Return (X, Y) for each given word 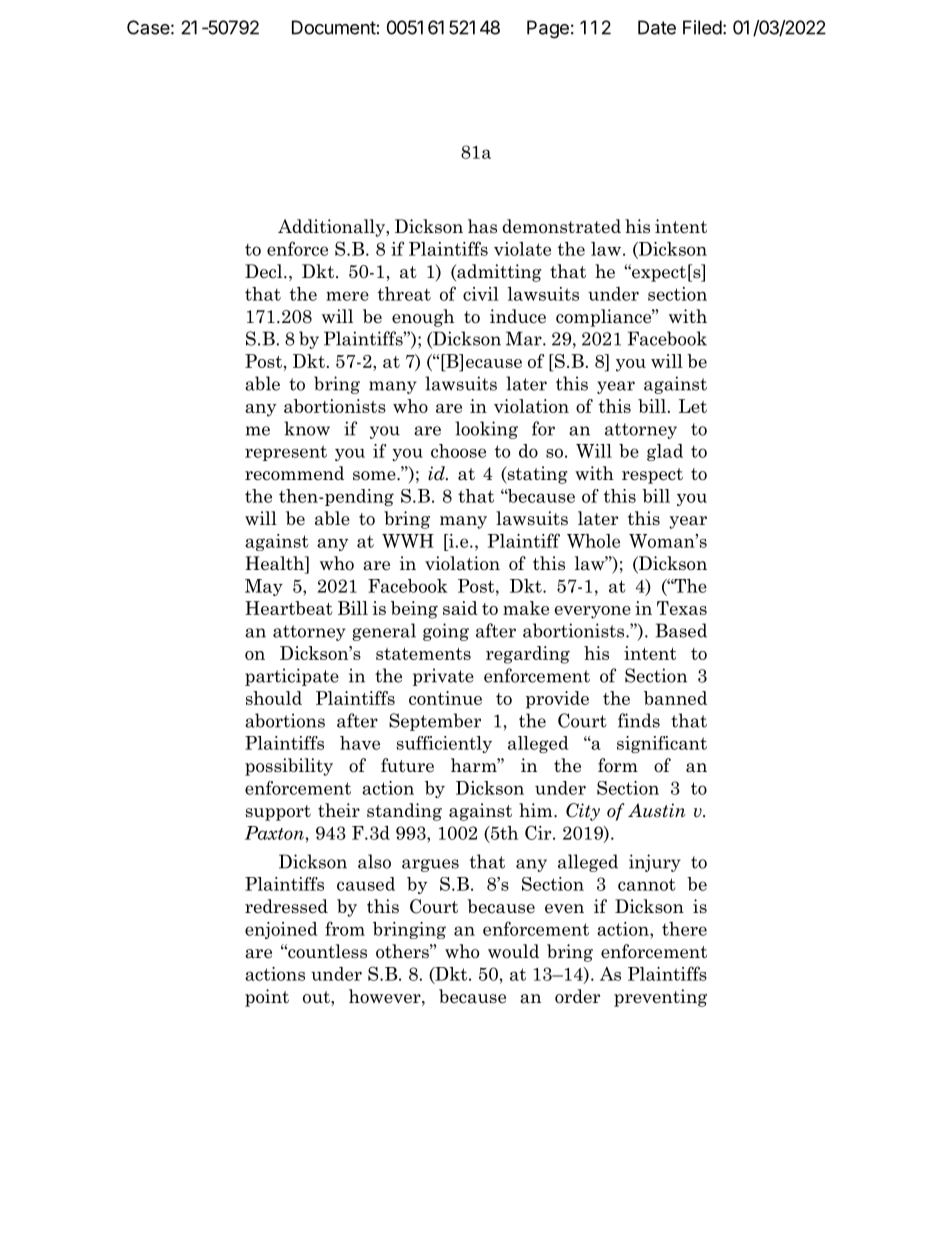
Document (334, 27)
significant (662, 744)
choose (458, 451)
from (345, 928)
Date (657, 27)
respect (652, 476)
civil (481, 294)
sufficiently (444, 744)
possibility (289, 767)
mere (347, 296)
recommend (294, 473)
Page (548, 29)
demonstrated (561, 226)
